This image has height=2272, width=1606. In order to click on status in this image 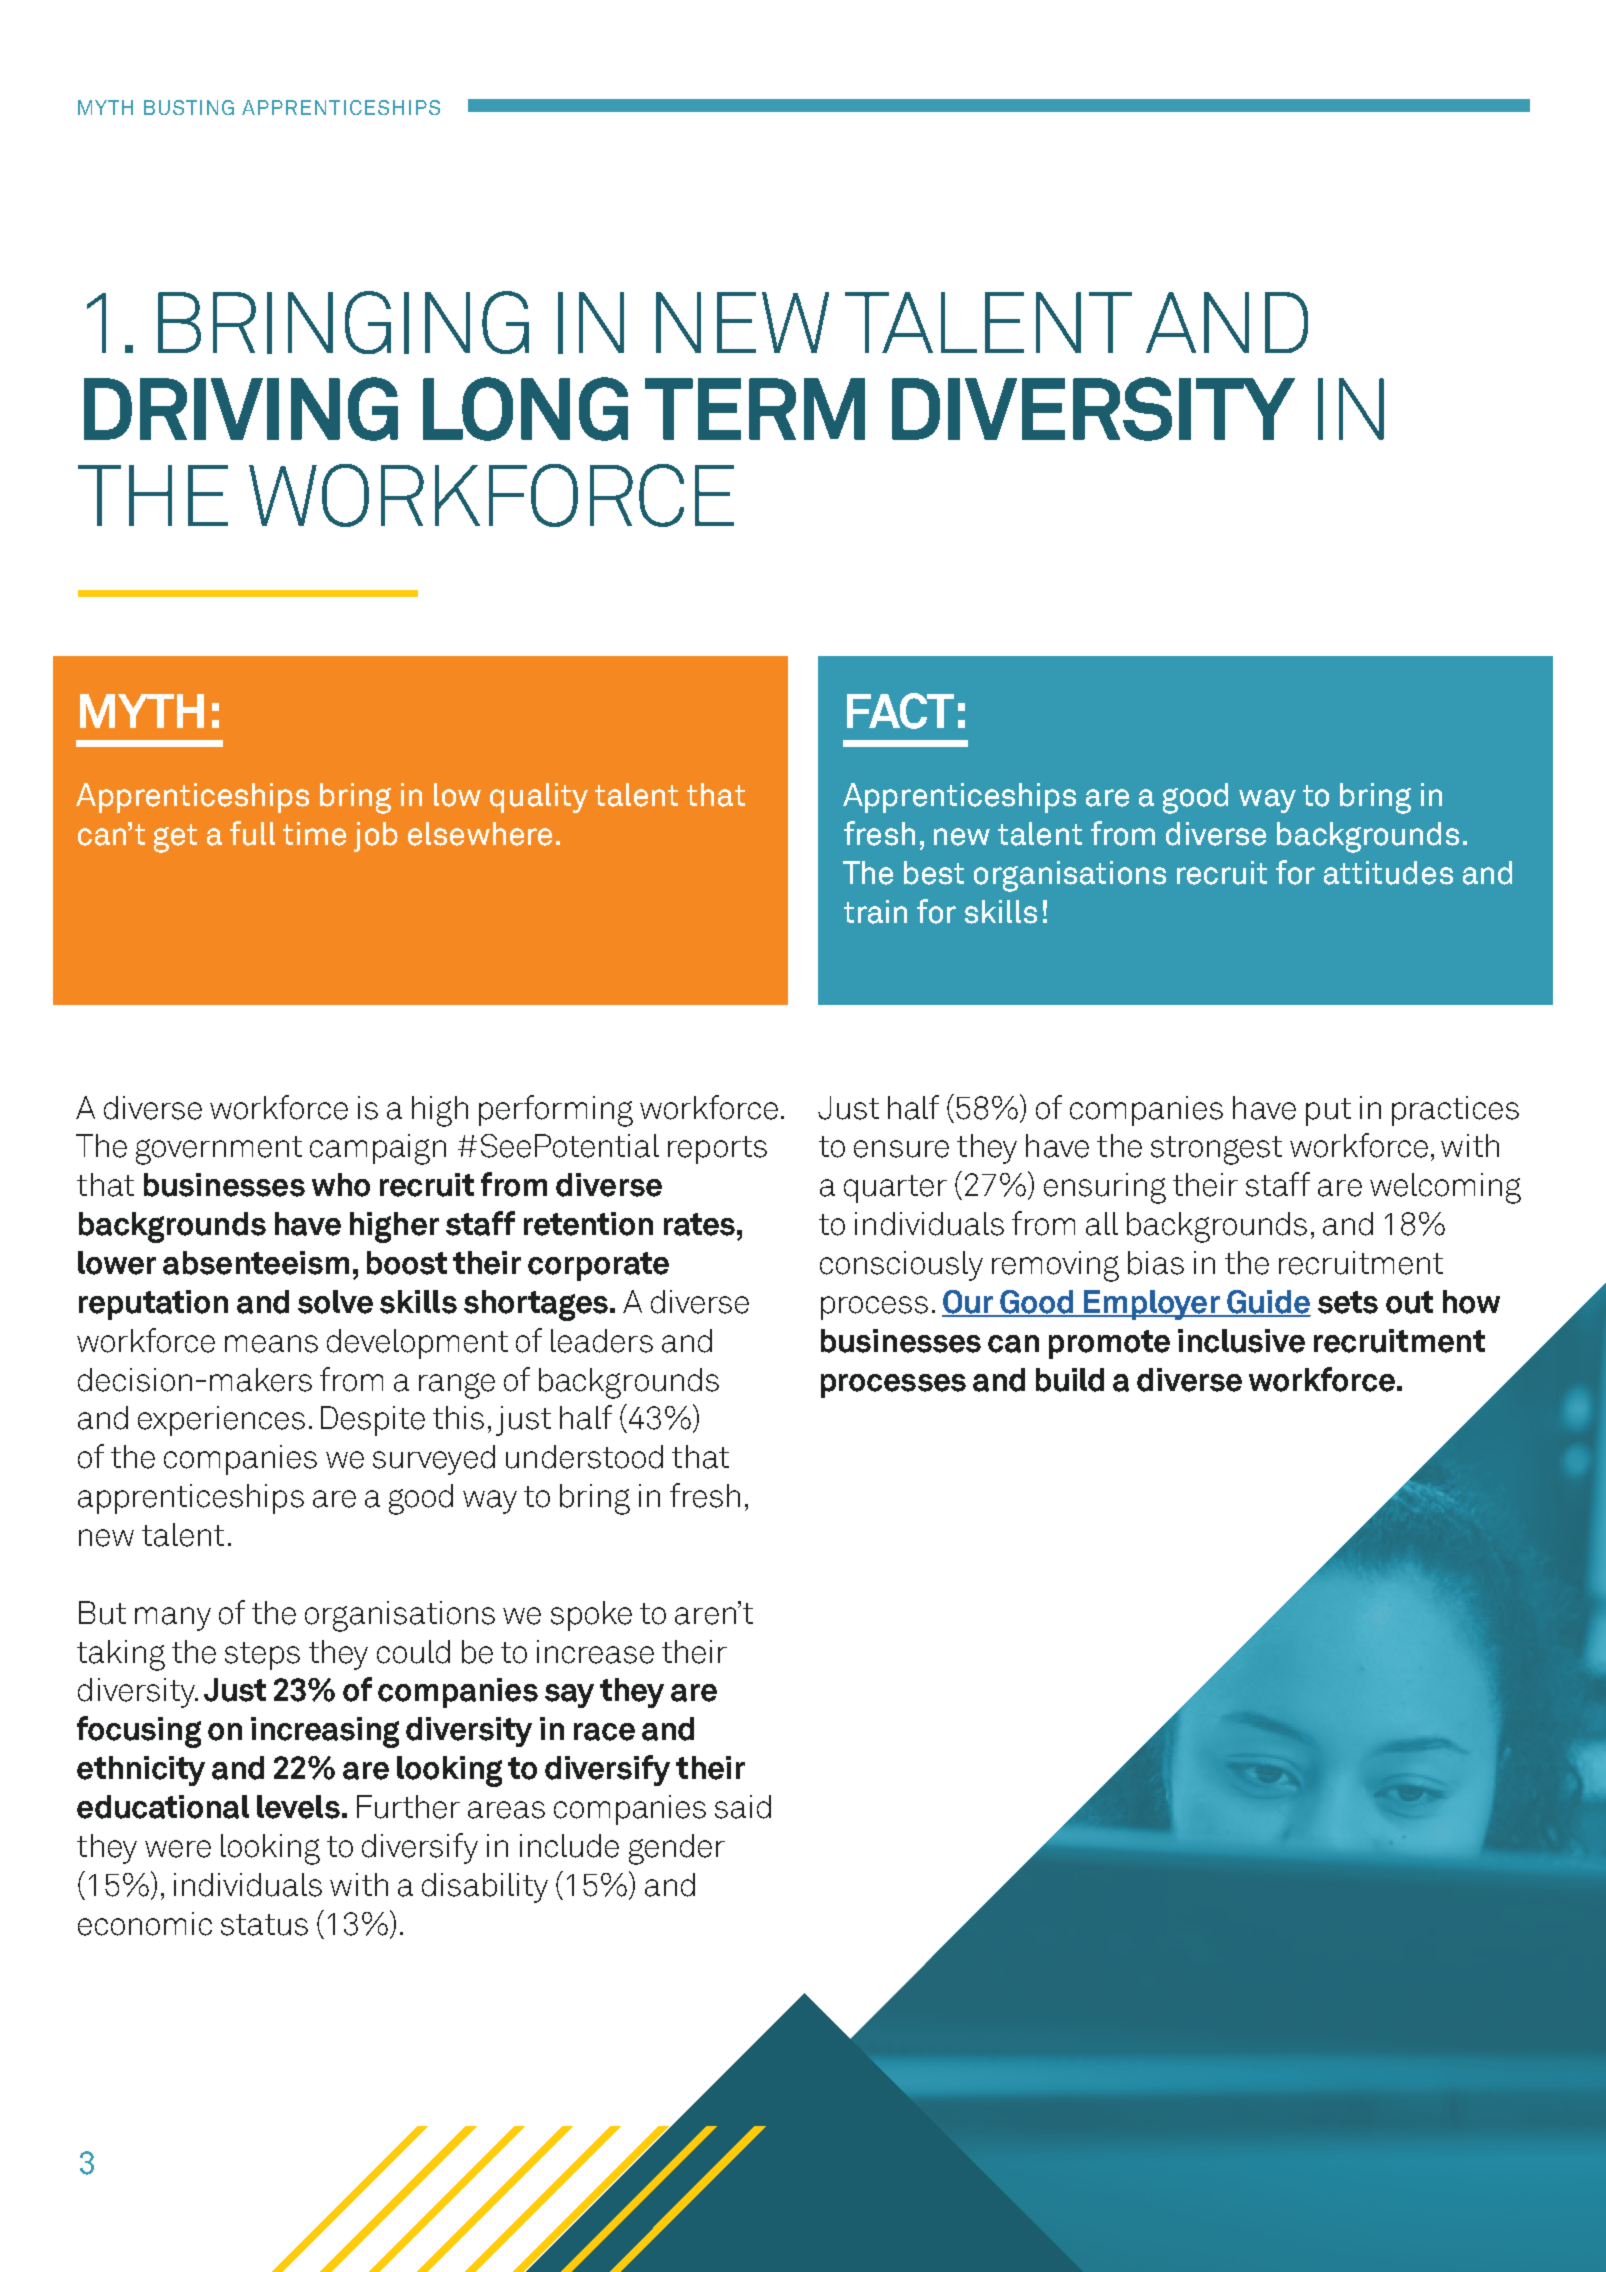, I will do `click(264, 1925)`.
